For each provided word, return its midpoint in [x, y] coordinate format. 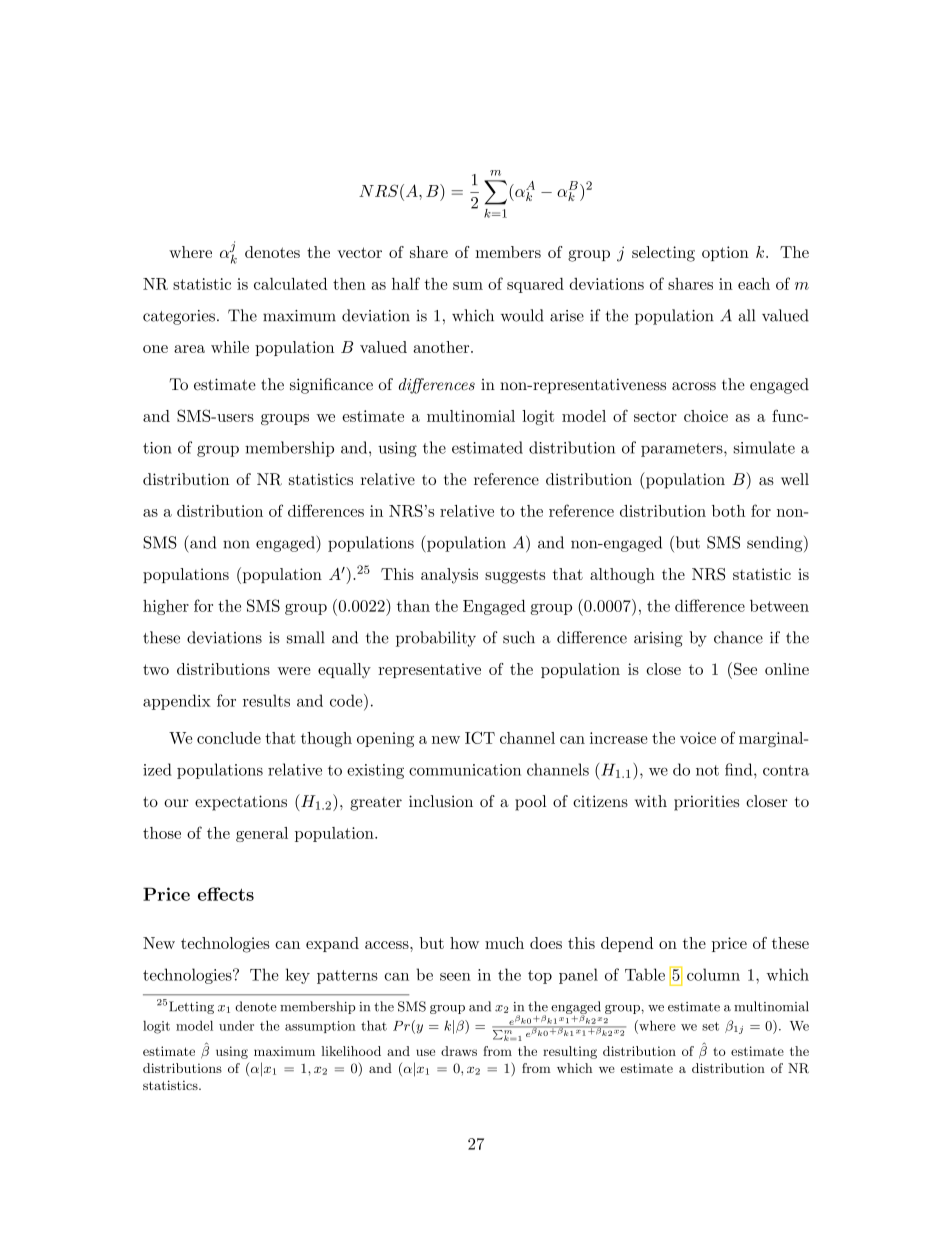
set [710, 1026]
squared [535, 285]
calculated [290, 284]
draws [459, 1051]
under [236, 1025]
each [754, 284]
